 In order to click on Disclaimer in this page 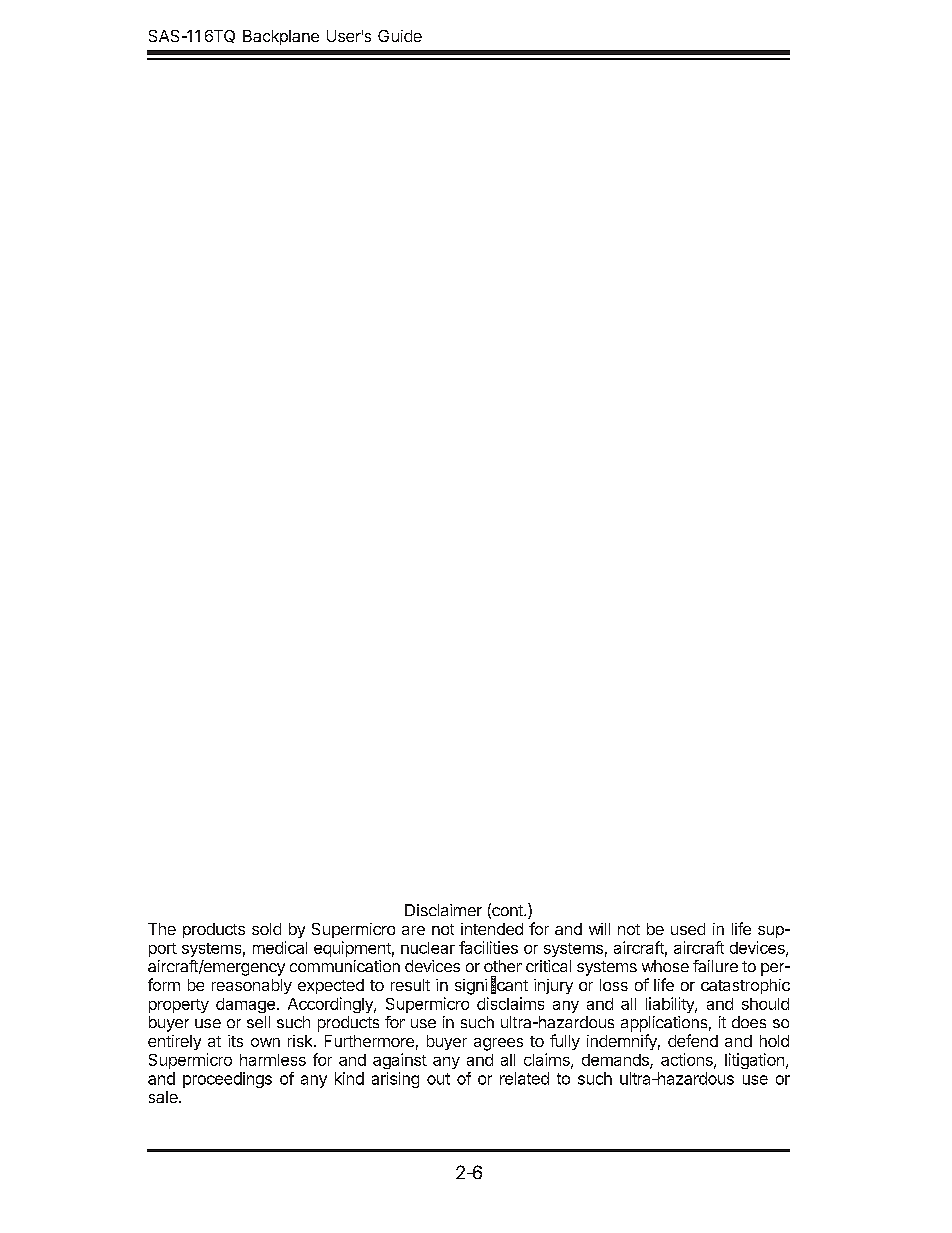, I will do `click(443, 910)`.
